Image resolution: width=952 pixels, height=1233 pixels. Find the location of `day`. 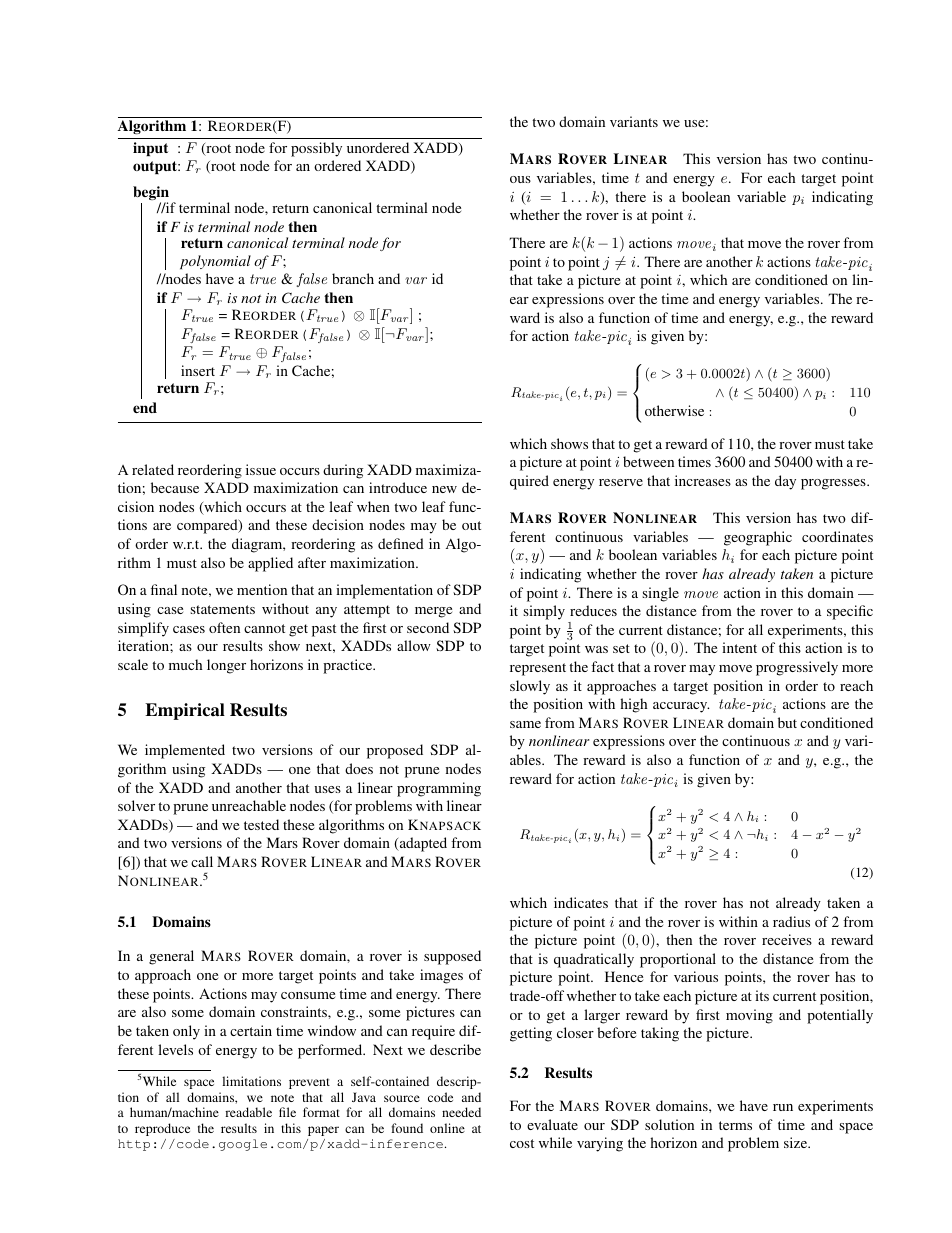

day is located at coordinates (785, 482).
